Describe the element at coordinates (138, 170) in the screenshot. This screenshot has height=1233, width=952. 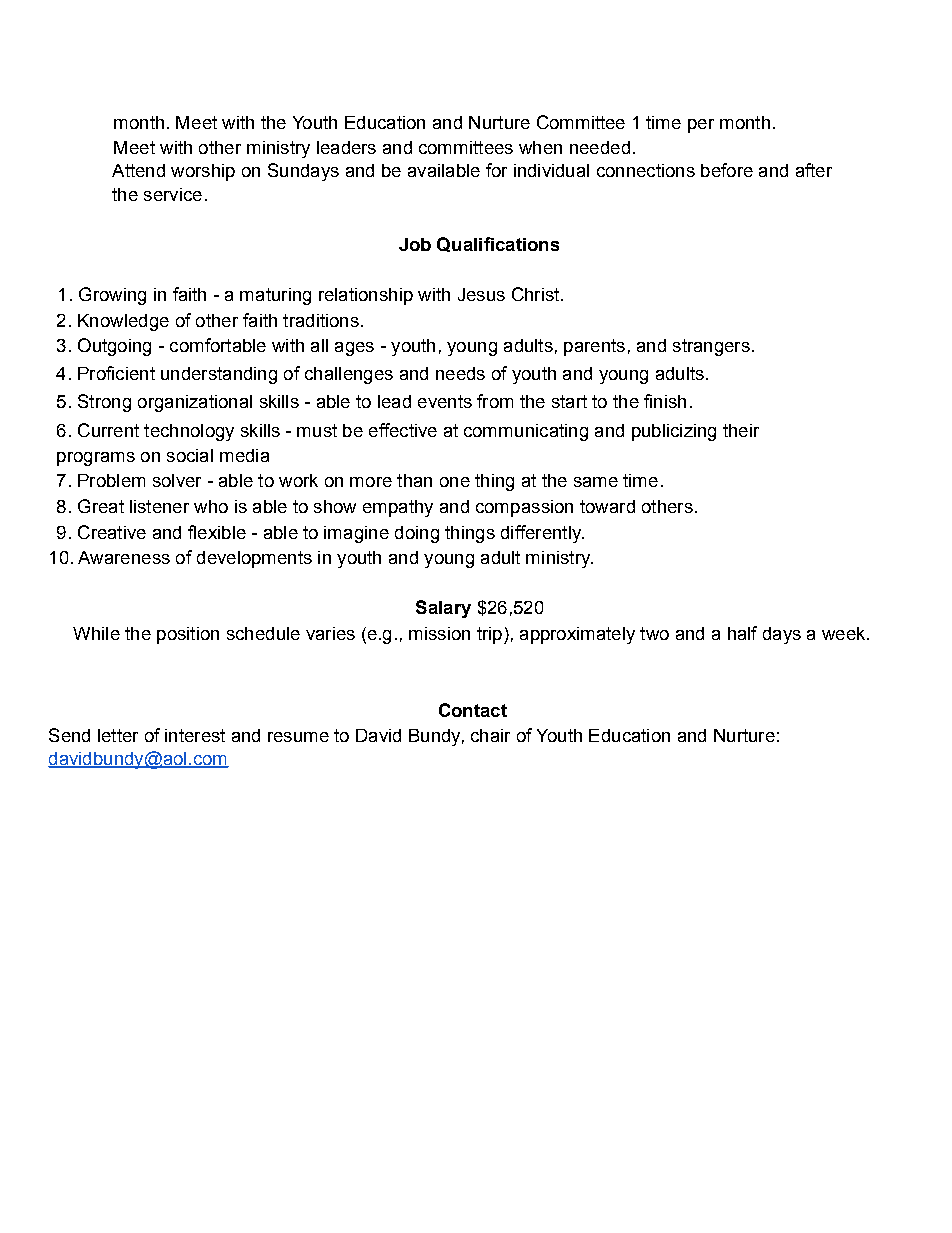
I see `Attend` at that location.
